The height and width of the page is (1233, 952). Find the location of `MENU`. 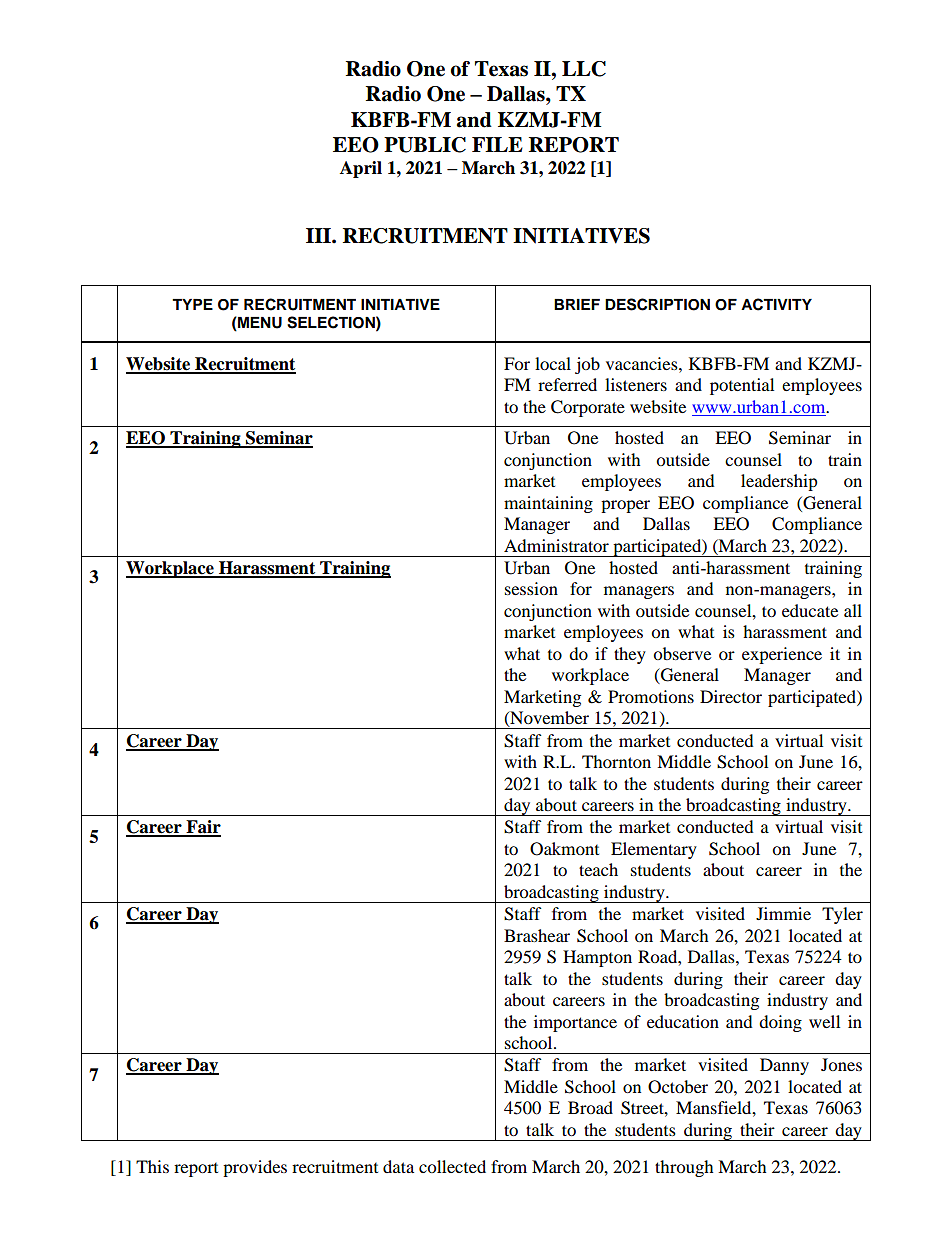

MENU is located at coordinates (259, 324).
